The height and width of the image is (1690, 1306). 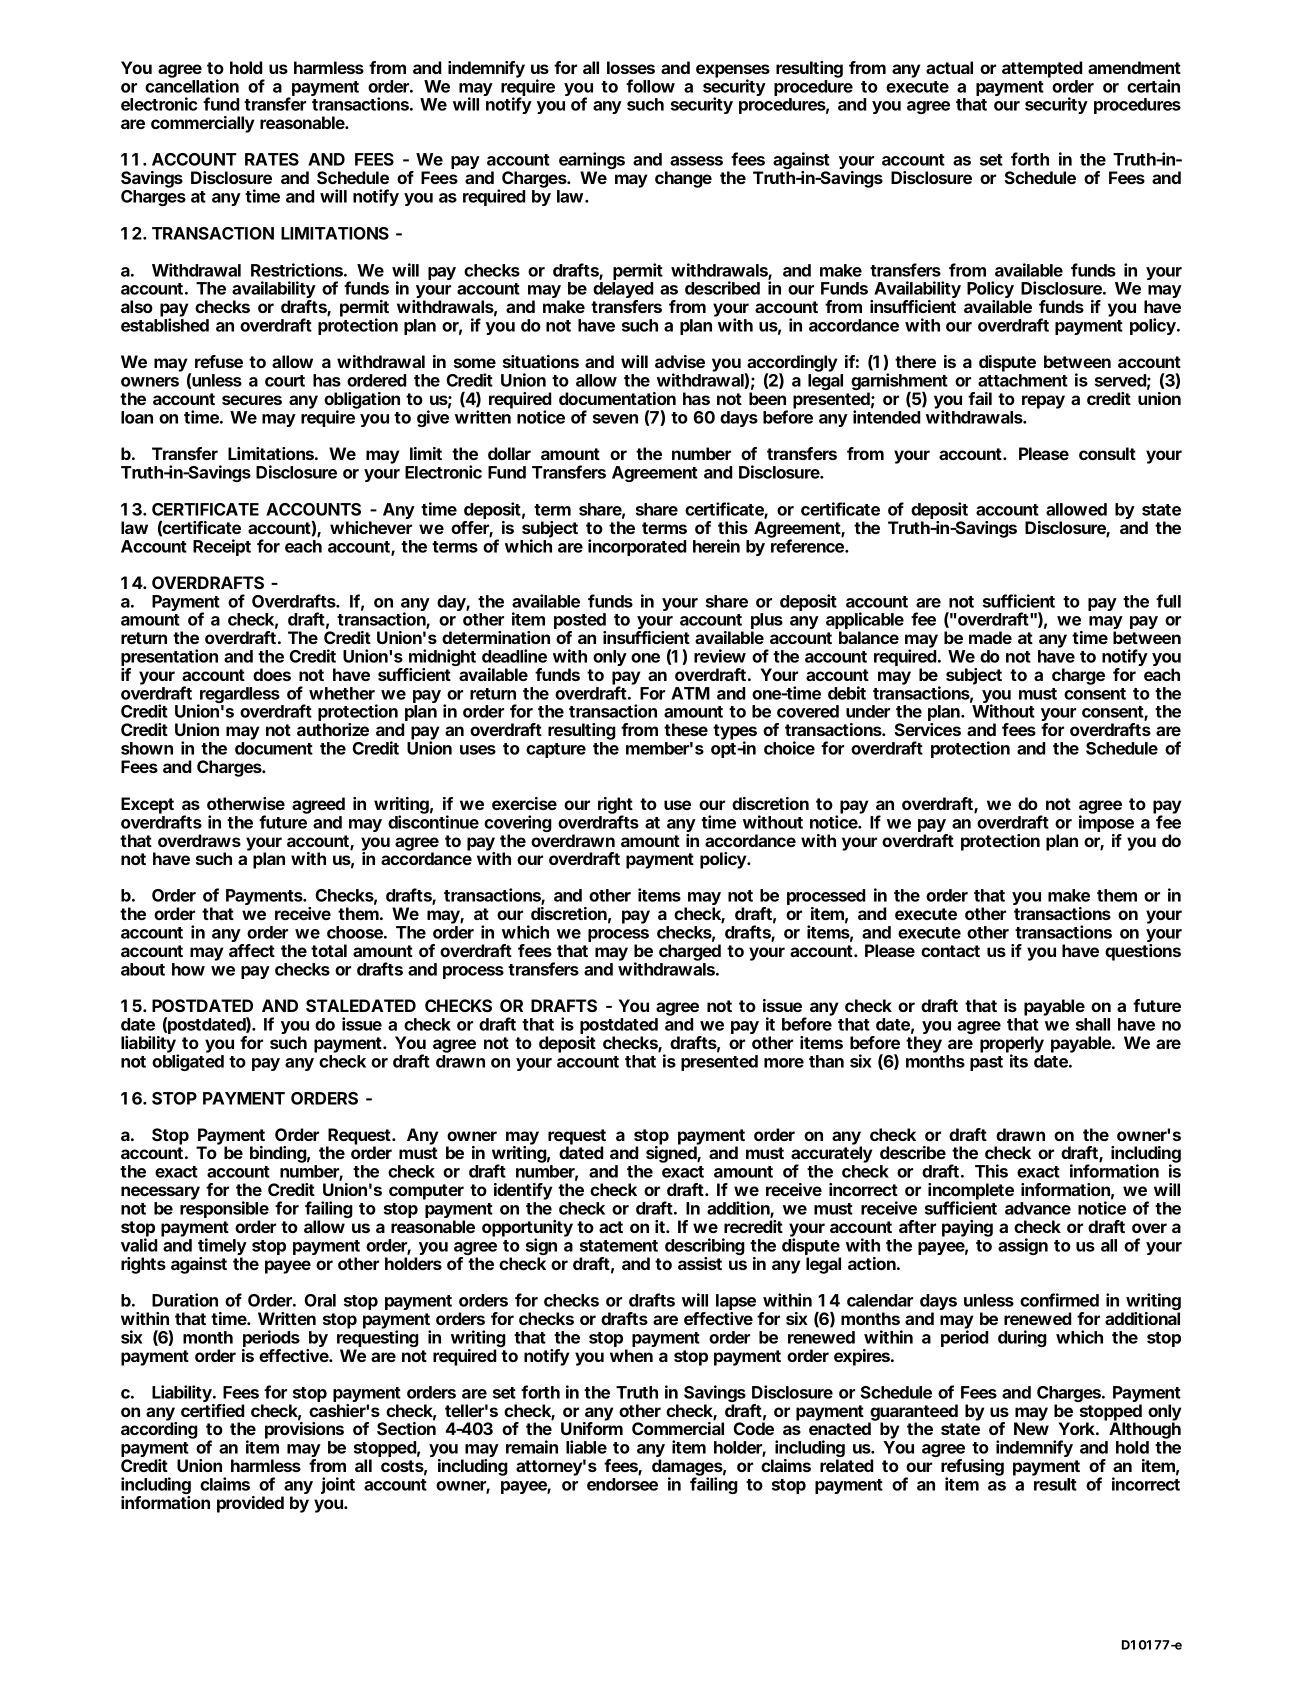 I want to click on more, so click(x=784, y=1063).
